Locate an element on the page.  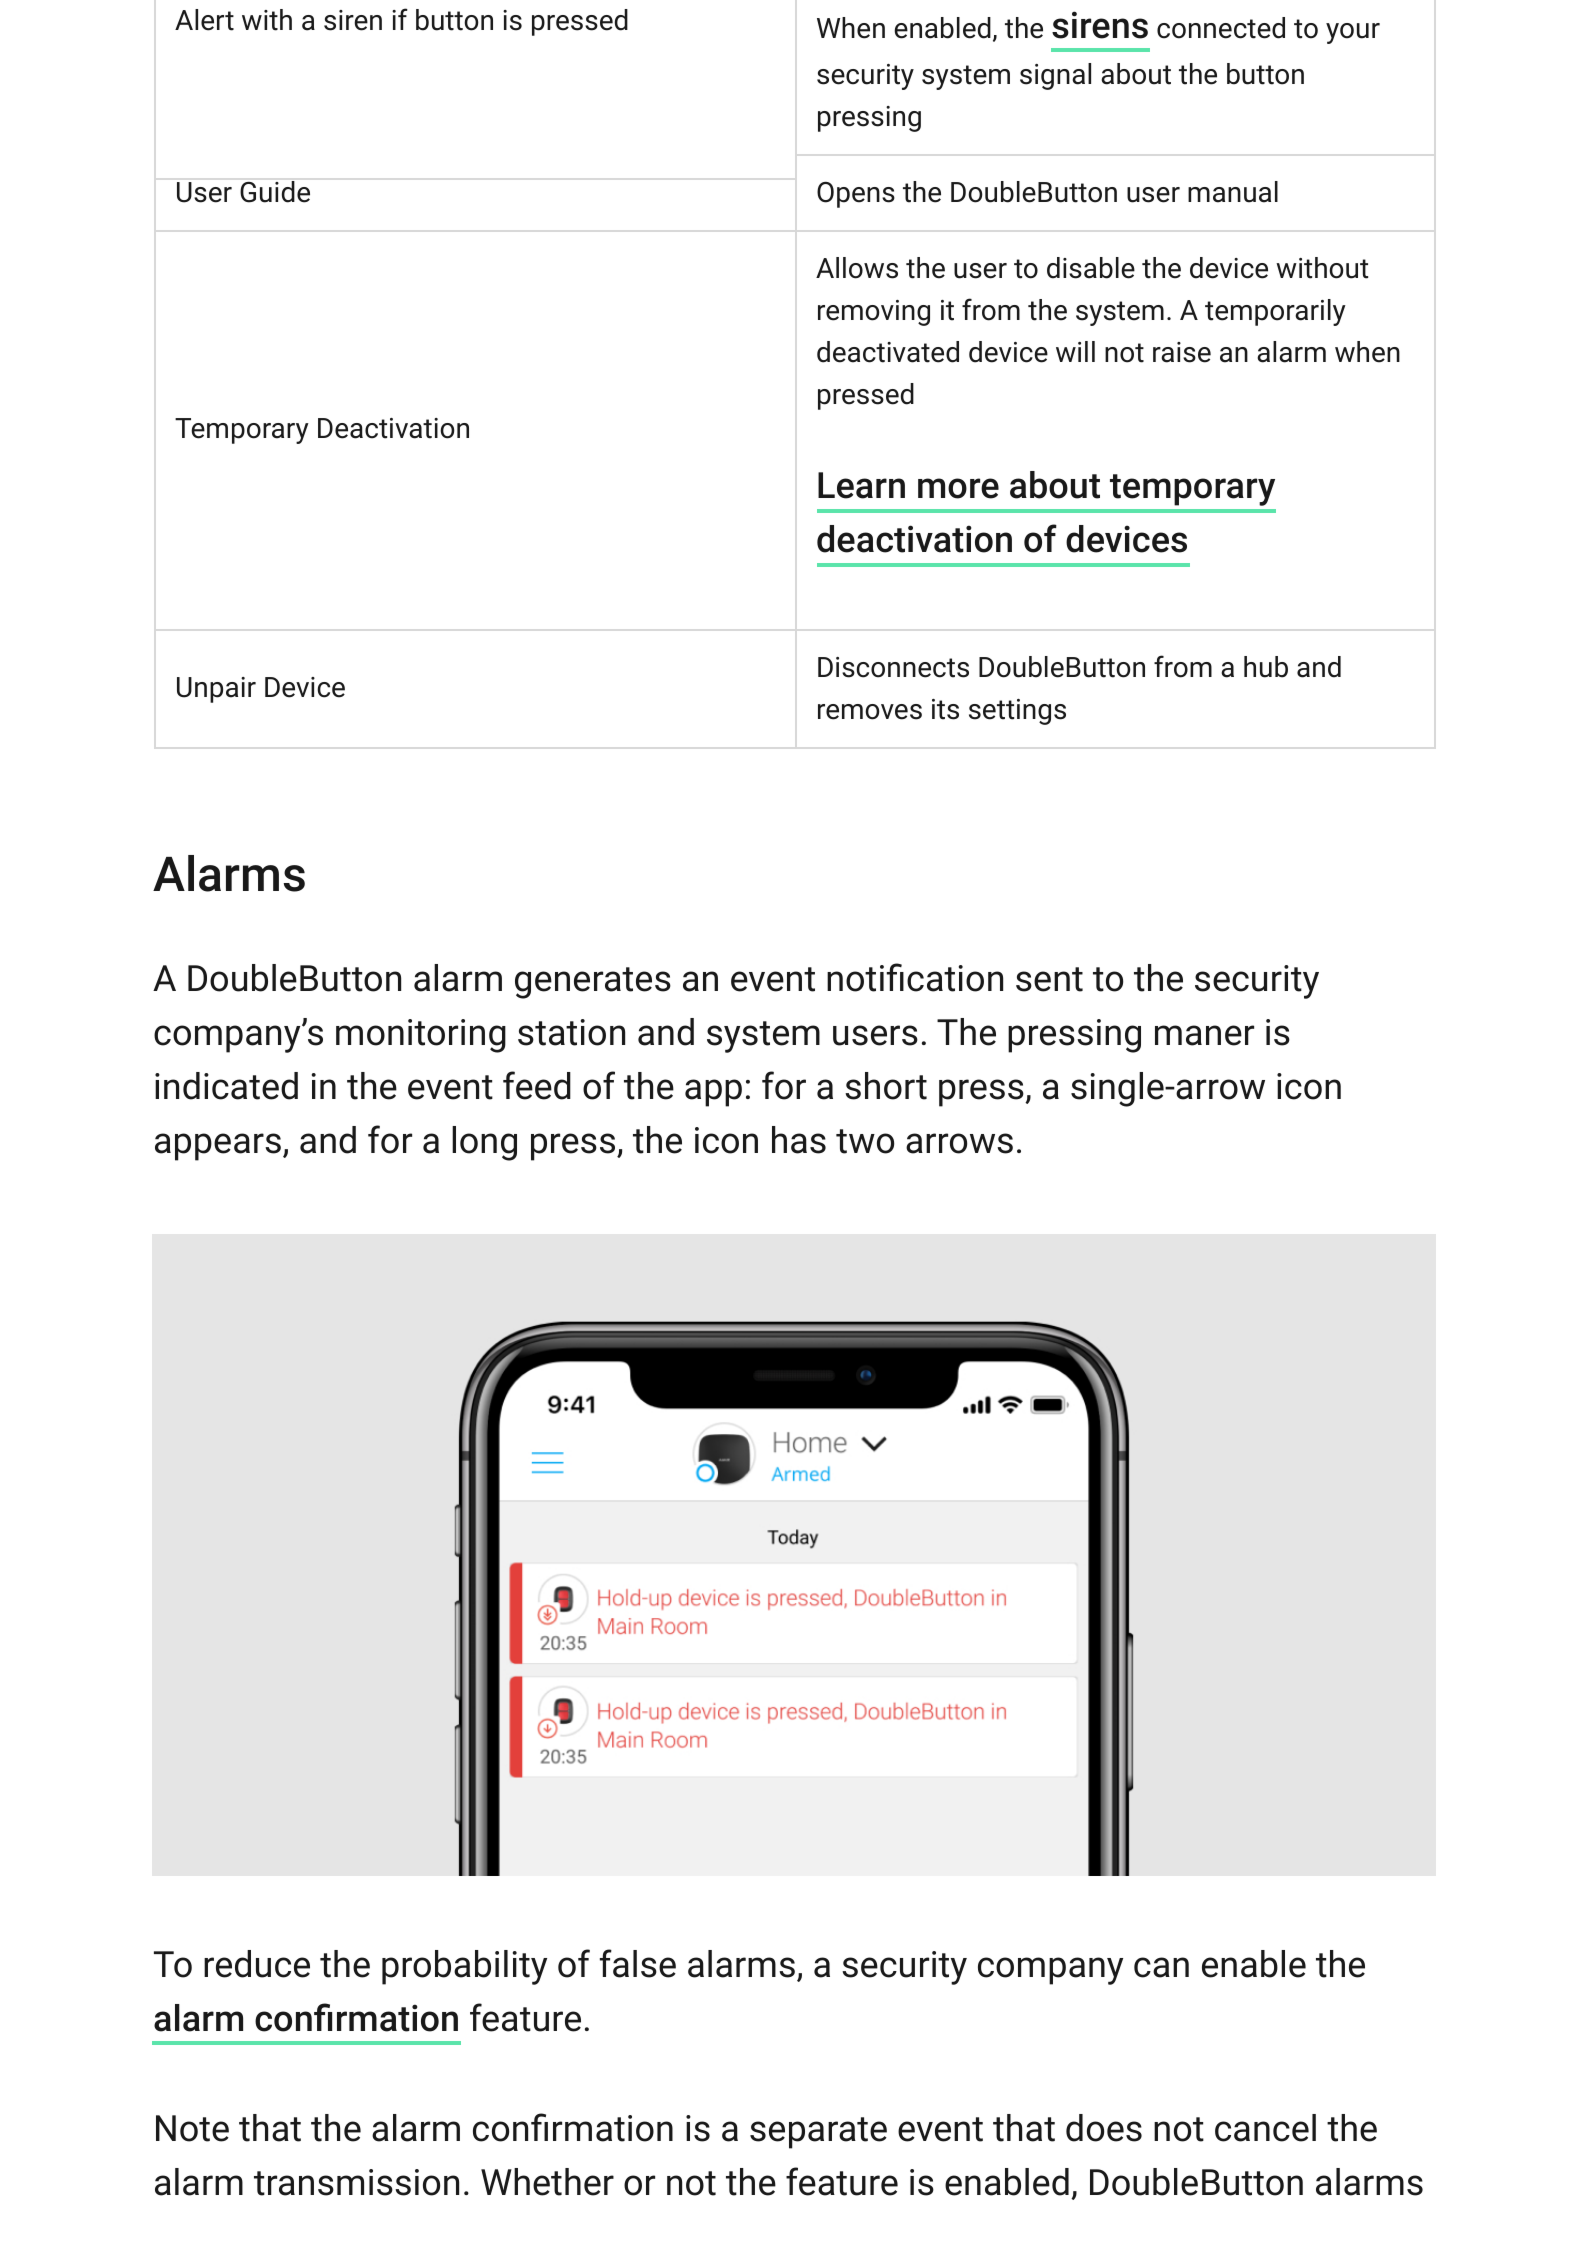
connected is located at coordinates (1221, 28).
